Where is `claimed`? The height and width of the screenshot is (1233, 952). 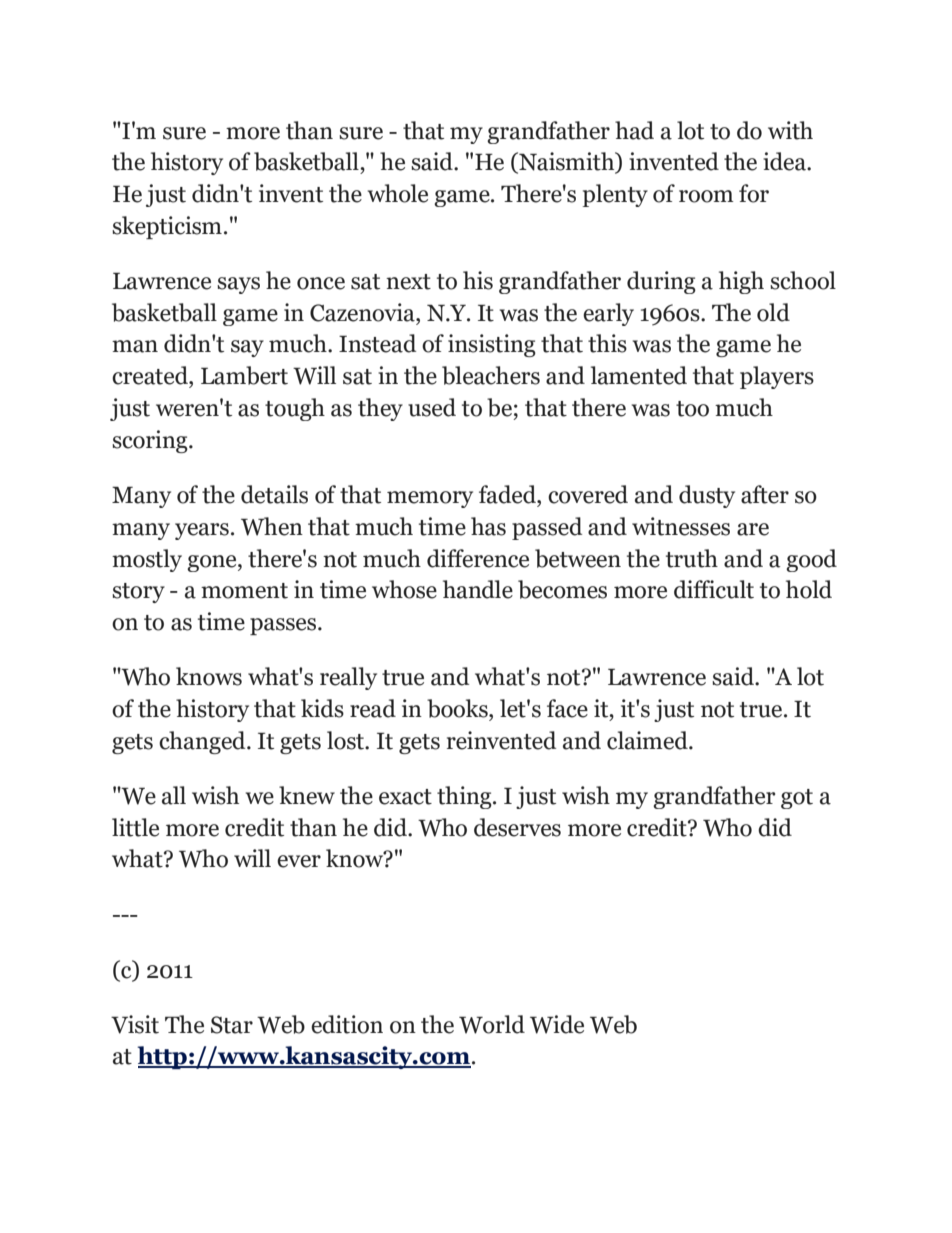 claimed is located at coordinates (648, 740).
